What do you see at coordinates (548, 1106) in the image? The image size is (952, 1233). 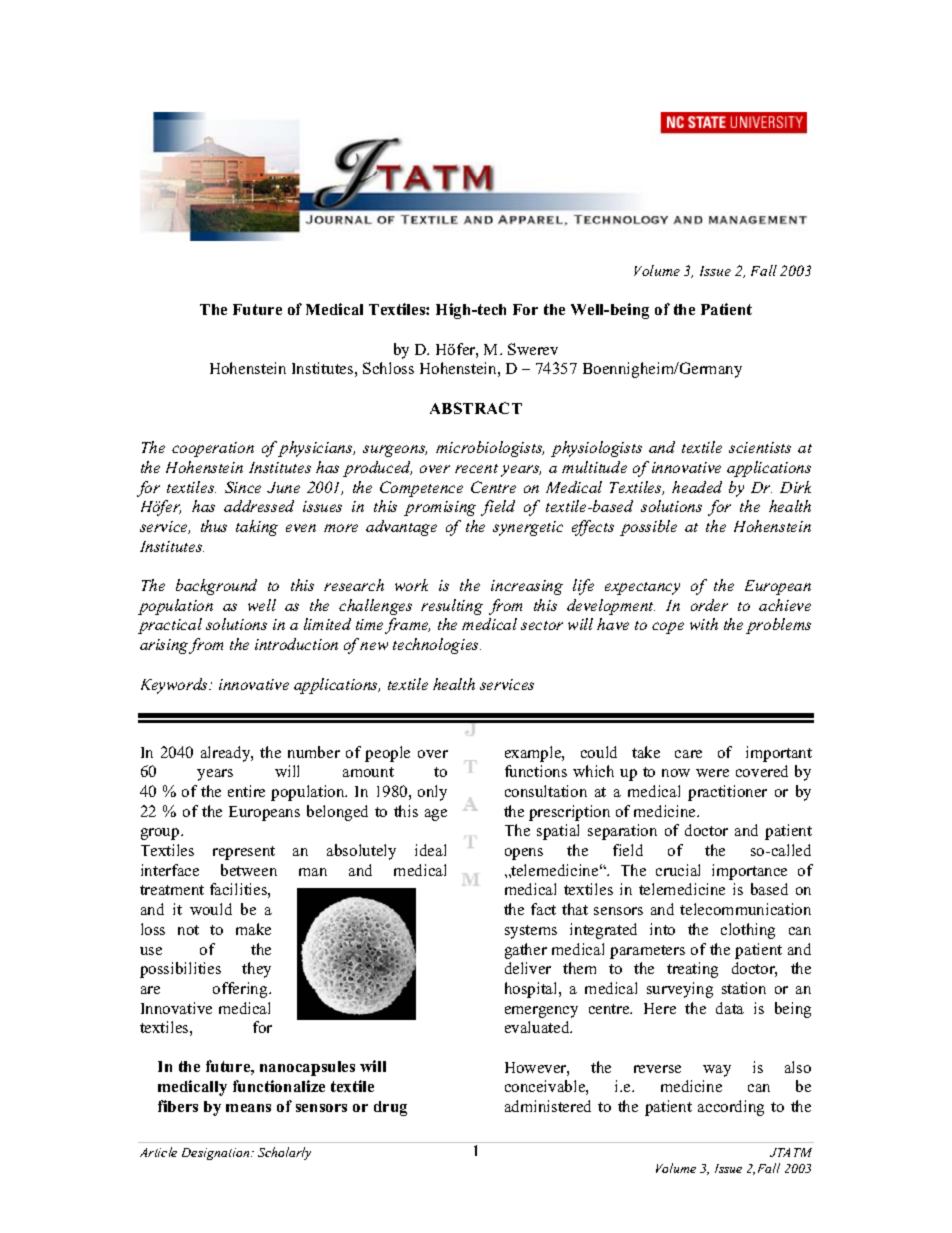 I see `administered` at bounding box center [548, 1106].
